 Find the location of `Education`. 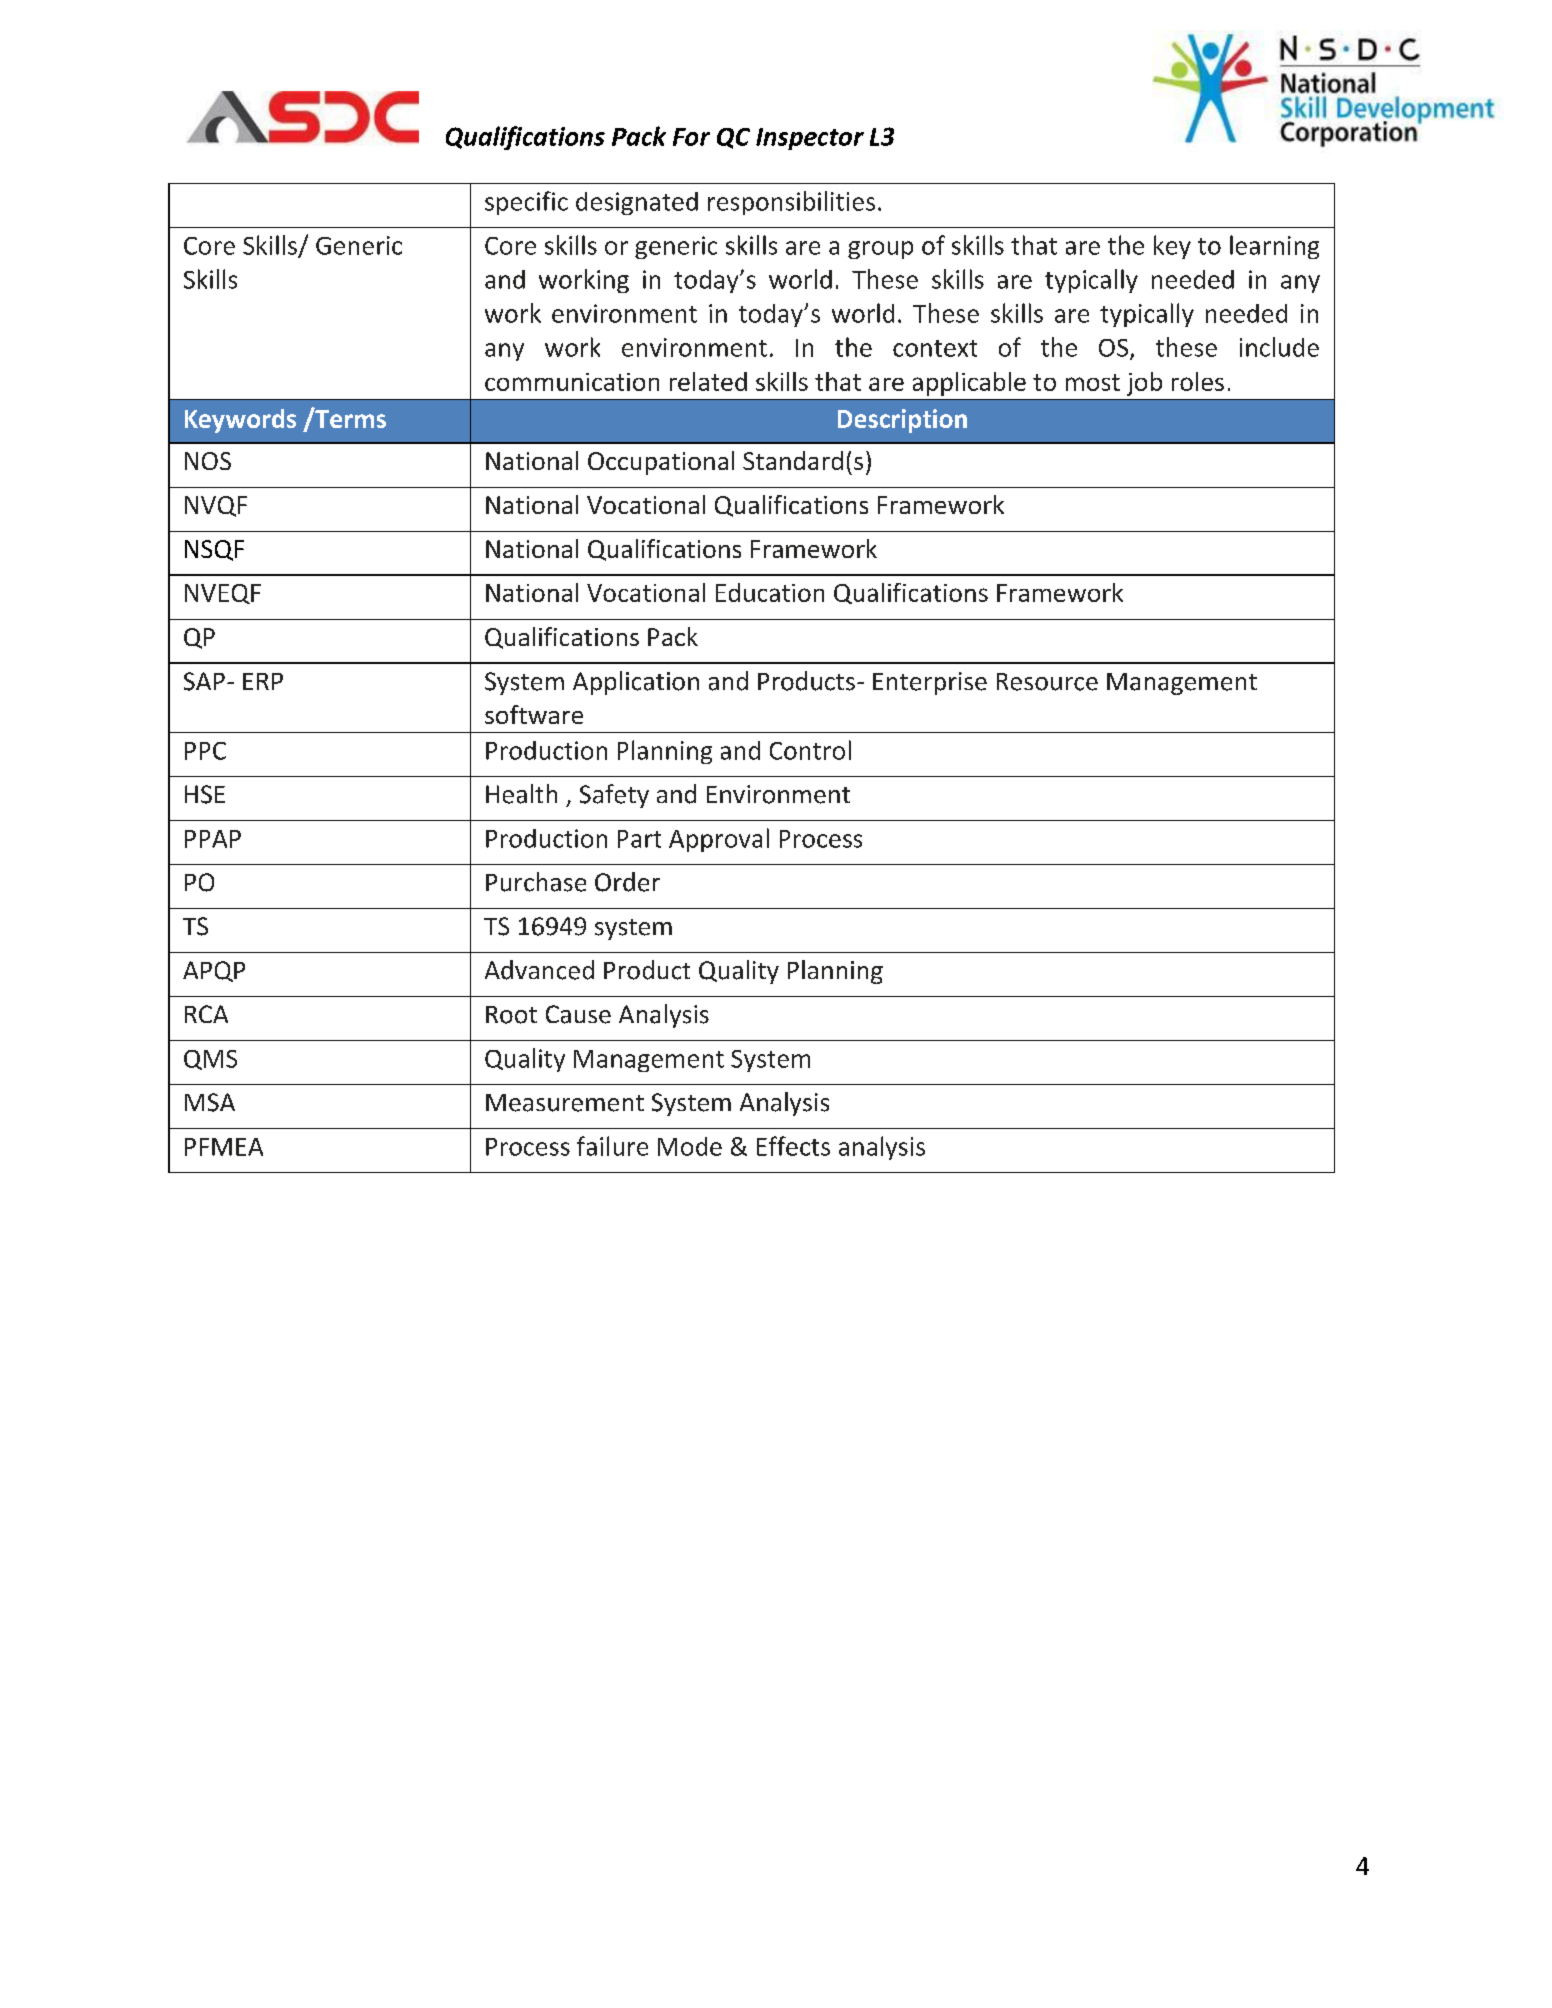

Education is located at coordinates (770, 592).
